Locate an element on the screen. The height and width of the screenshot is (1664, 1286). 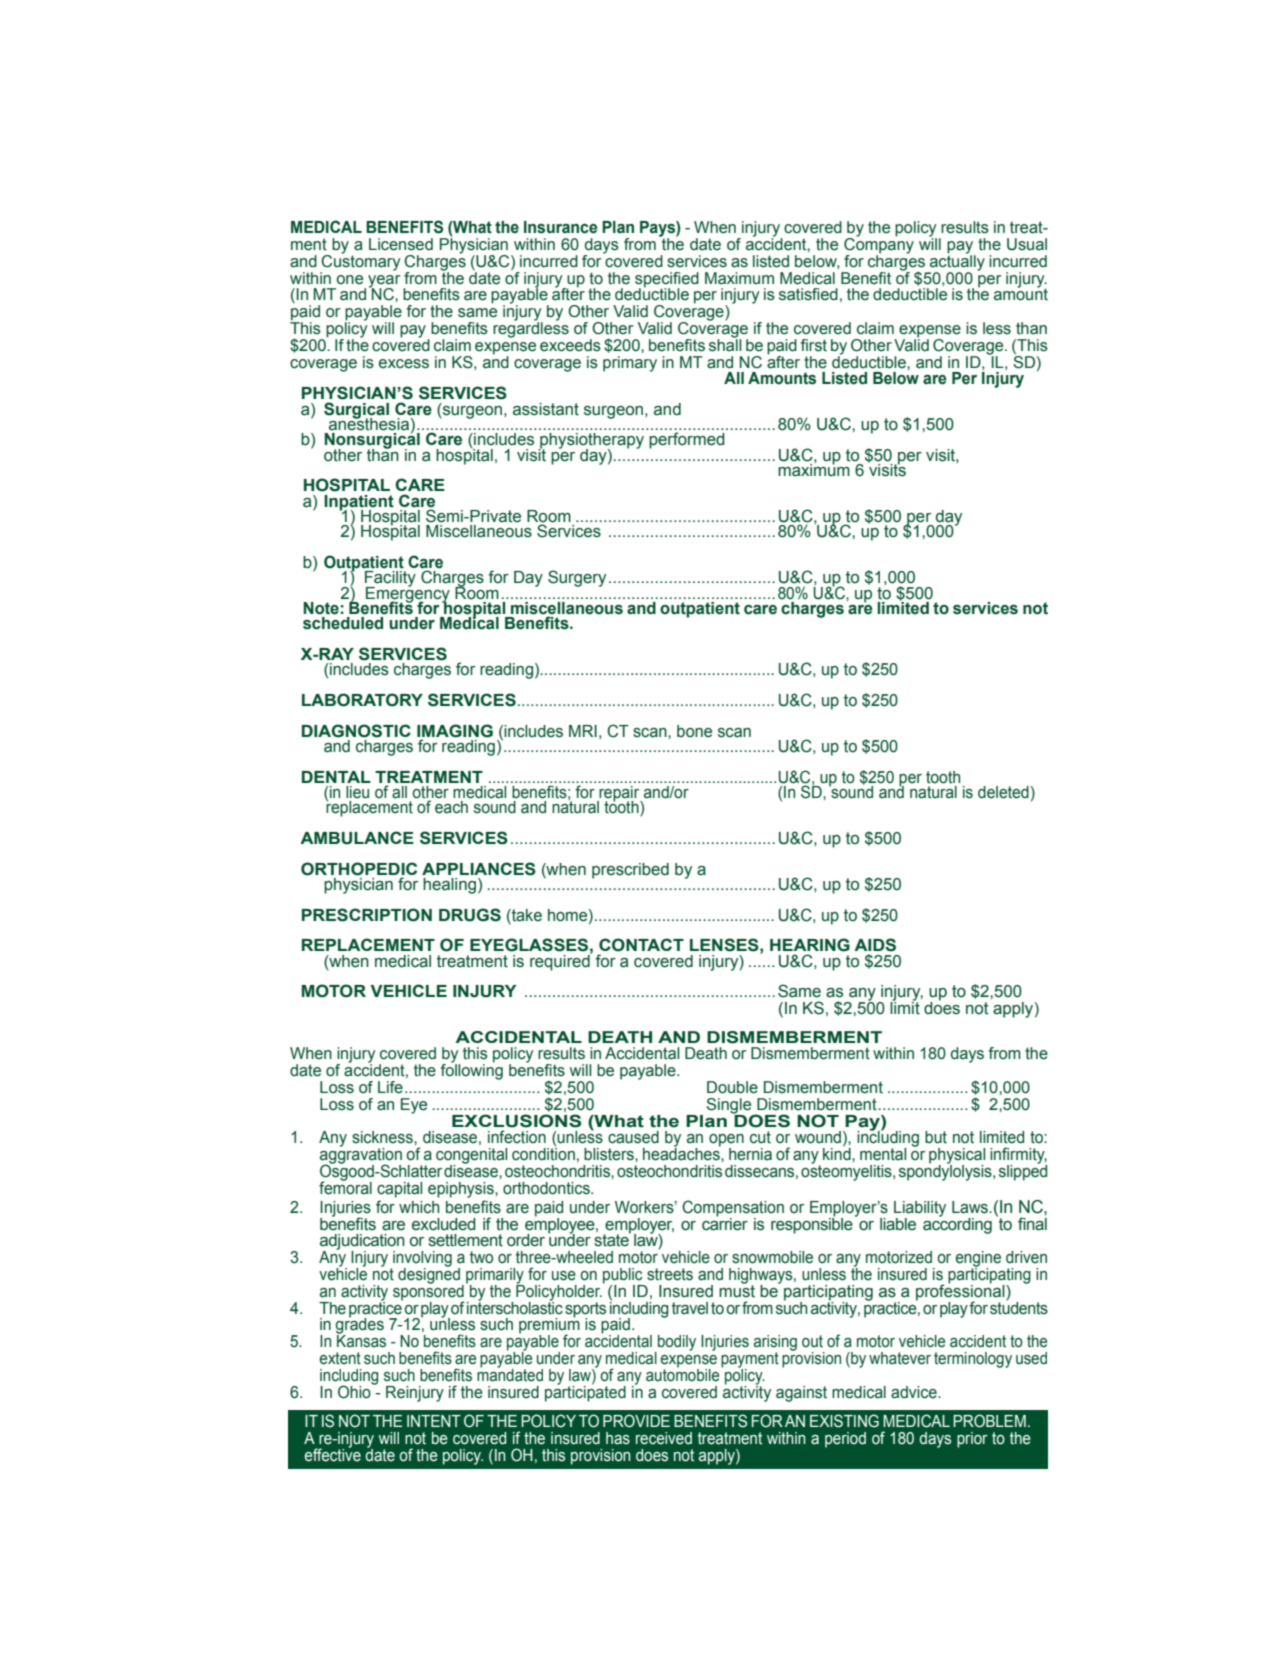
specified is located at coordinates (667, 280).
